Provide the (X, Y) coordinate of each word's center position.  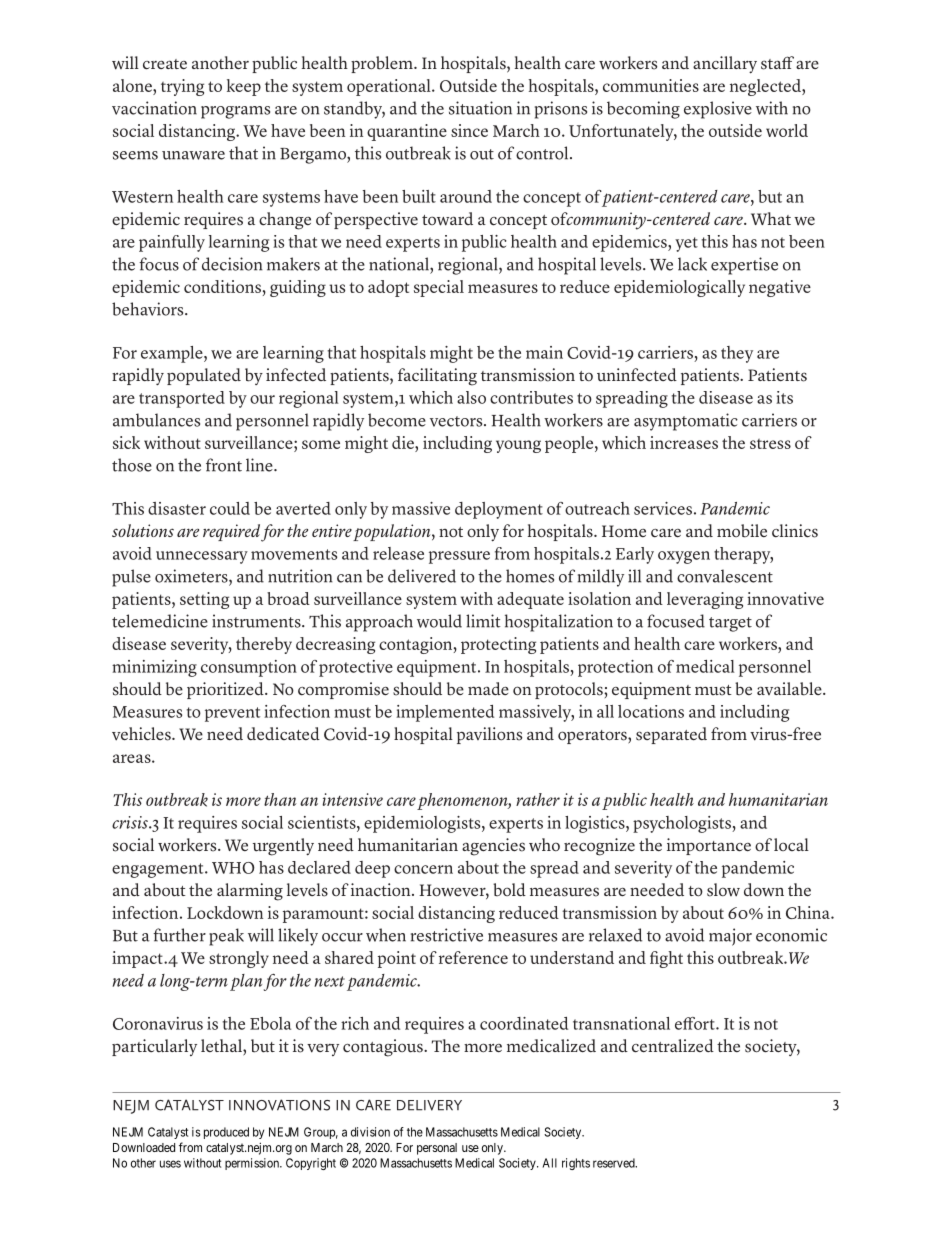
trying (182, 87)
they (737, 354)
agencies (493, 847)
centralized (673, 1046)
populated (204, 376)
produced (226, 1133)
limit (483, 621)
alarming (250, 892)
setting (204, 600)
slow (723, 890)
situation (480, 108)
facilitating (437, 377)
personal (437, 1149)
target (730, 624)
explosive (718, 110)
